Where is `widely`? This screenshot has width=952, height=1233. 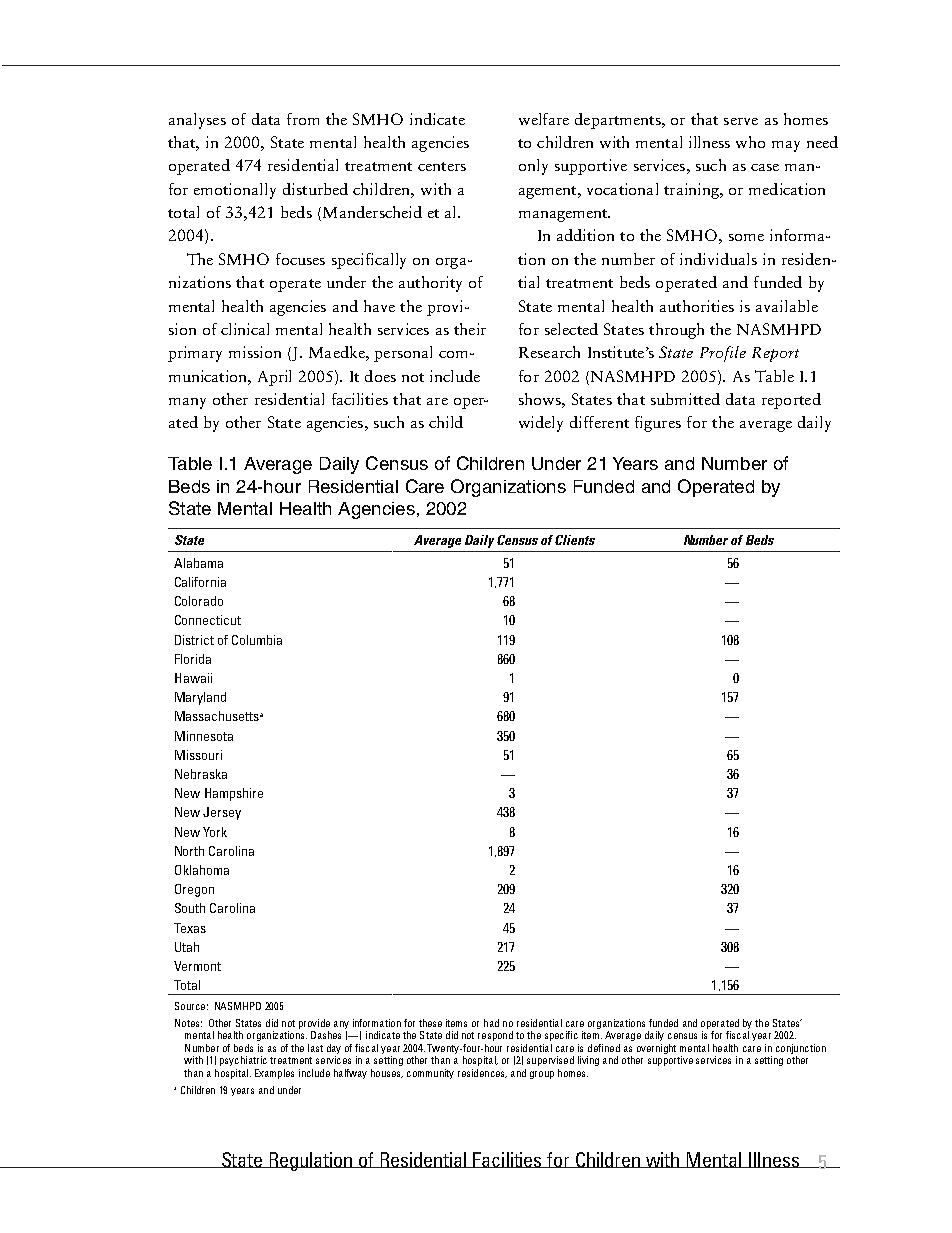
widely is located at coordinates (541, 424).
